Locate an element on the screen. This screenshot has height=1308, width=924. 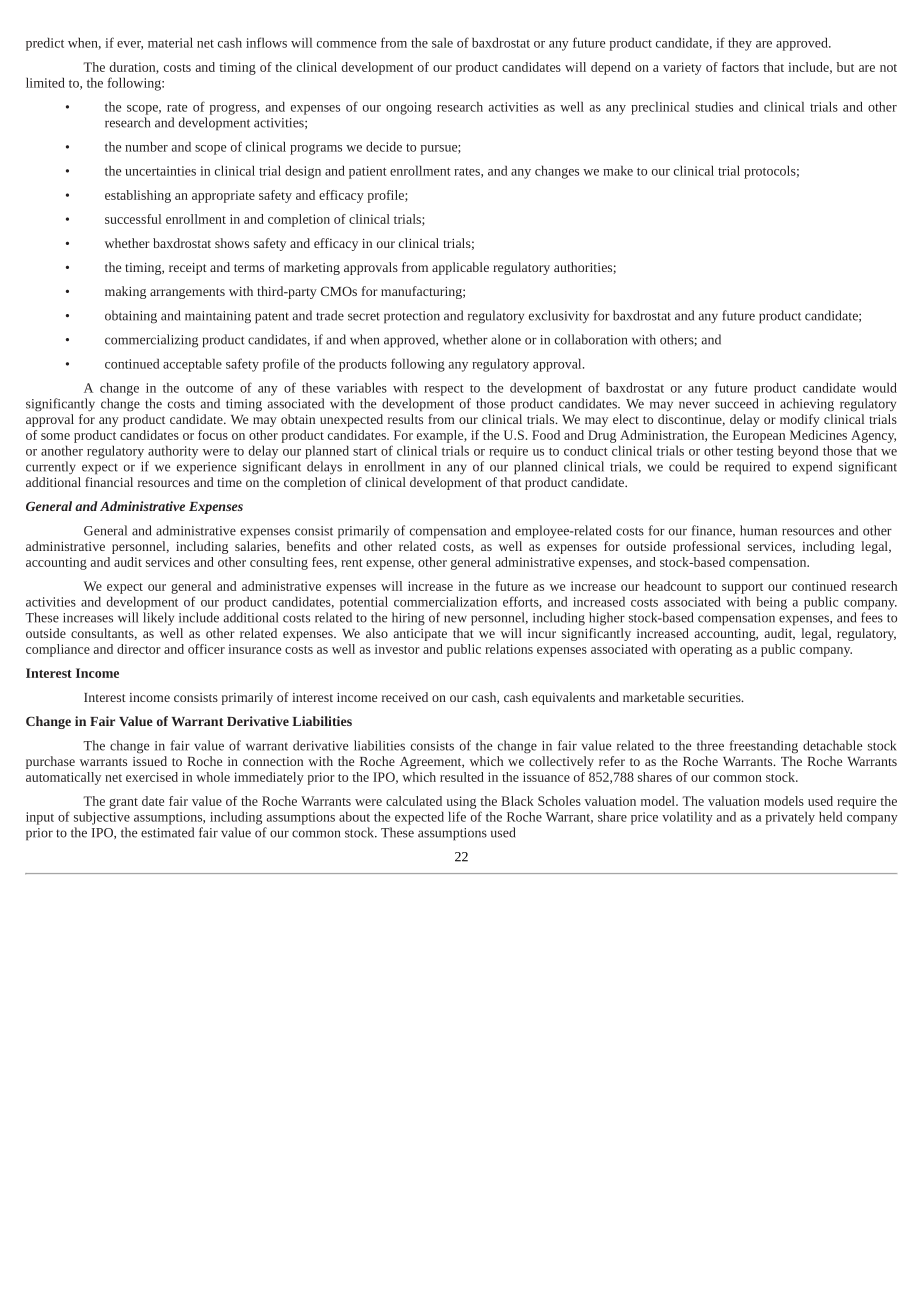
would is located at coordinates (879, 388).
